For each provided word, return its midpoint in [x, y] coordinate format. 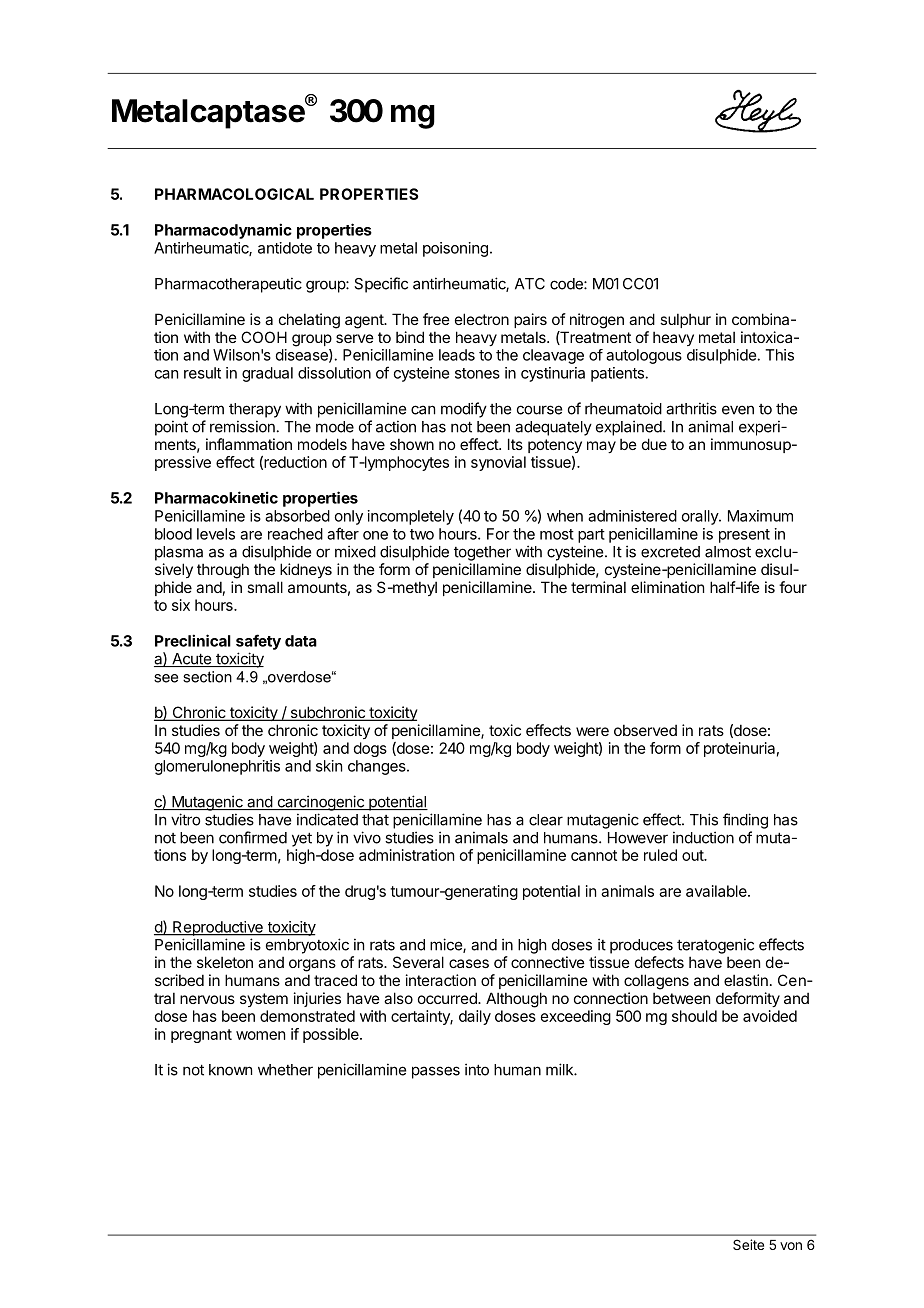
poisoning [455, 249]
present [744, 536]
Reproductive [218, 928]
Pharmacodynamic [223, 231]
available [717, 891]
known [230, 1070]
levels [216, 534]
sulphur [685, 320]
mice [447, 945]
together [482, 553]
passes [436, 1072]
